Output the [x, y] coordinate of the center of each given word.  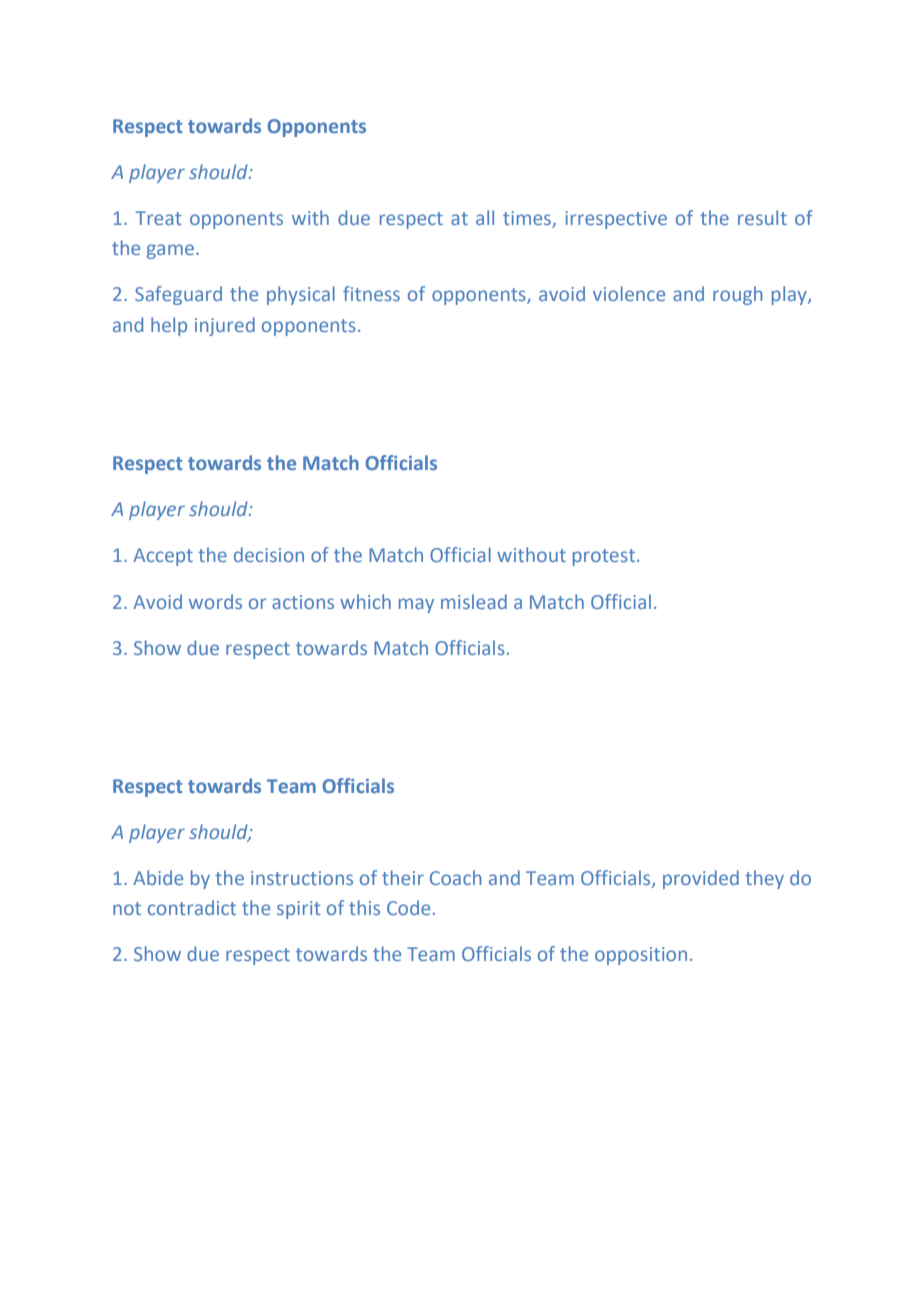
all [485, 217]
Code [408, 907]
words [215, 601]
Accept [163, 557]
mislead [474, 601]
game [170, 251]
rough [737, 295]
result [762, 217]
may [416, 605]
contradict [192, 907]
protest [604, 557]
